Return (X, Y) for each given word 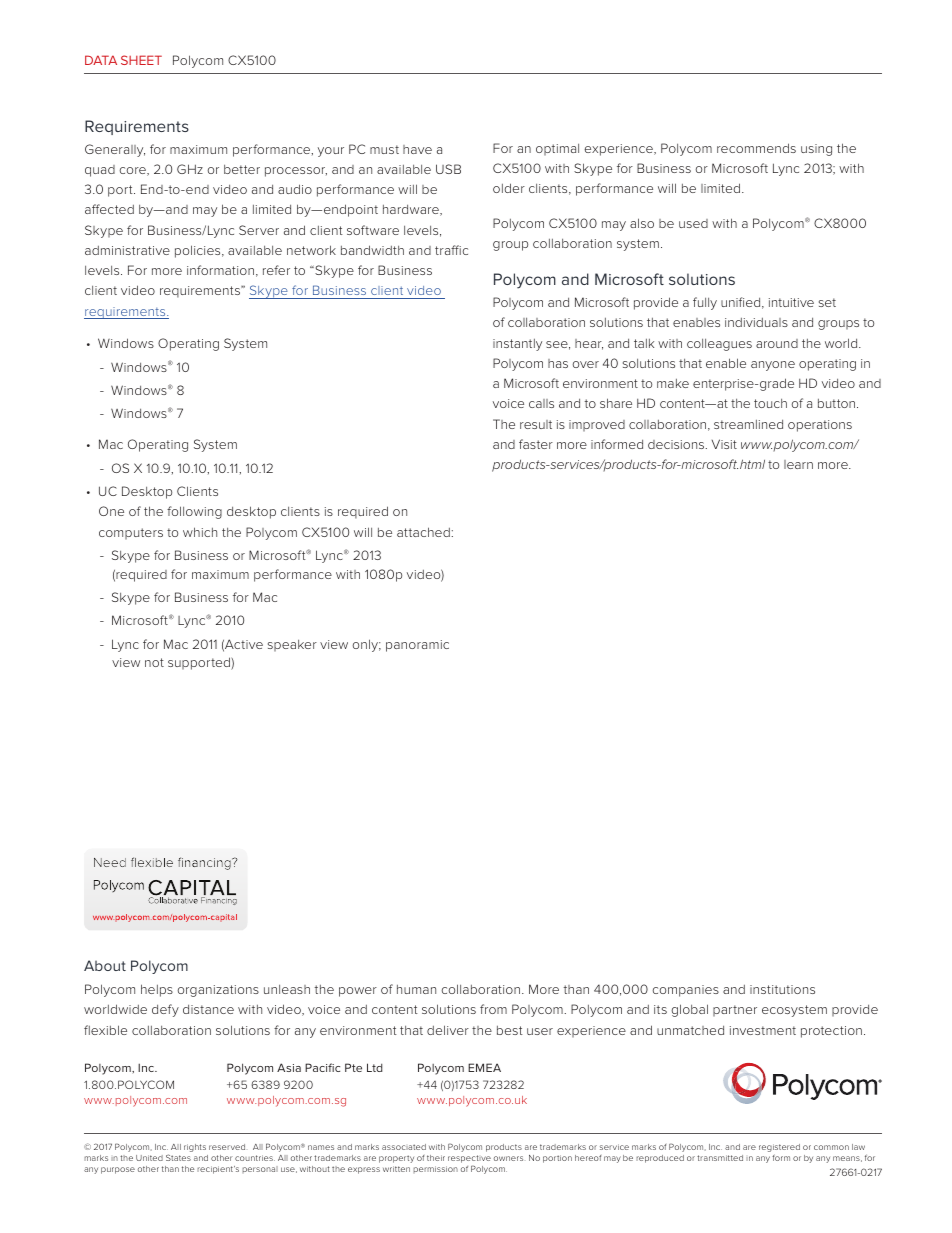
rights (195, 1148)
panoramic (417, 646)
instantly (517, 345)
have (417, 149)
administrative (127, 250)
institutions (782, 989)
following (194, 512)
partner (735, 1010)
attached (424, 532)
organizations (218, 991)
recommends (756, 148)
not (154, 662)
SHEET (141, 60)
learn (798, 464)
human (416, 989)
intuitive (791, 302)
